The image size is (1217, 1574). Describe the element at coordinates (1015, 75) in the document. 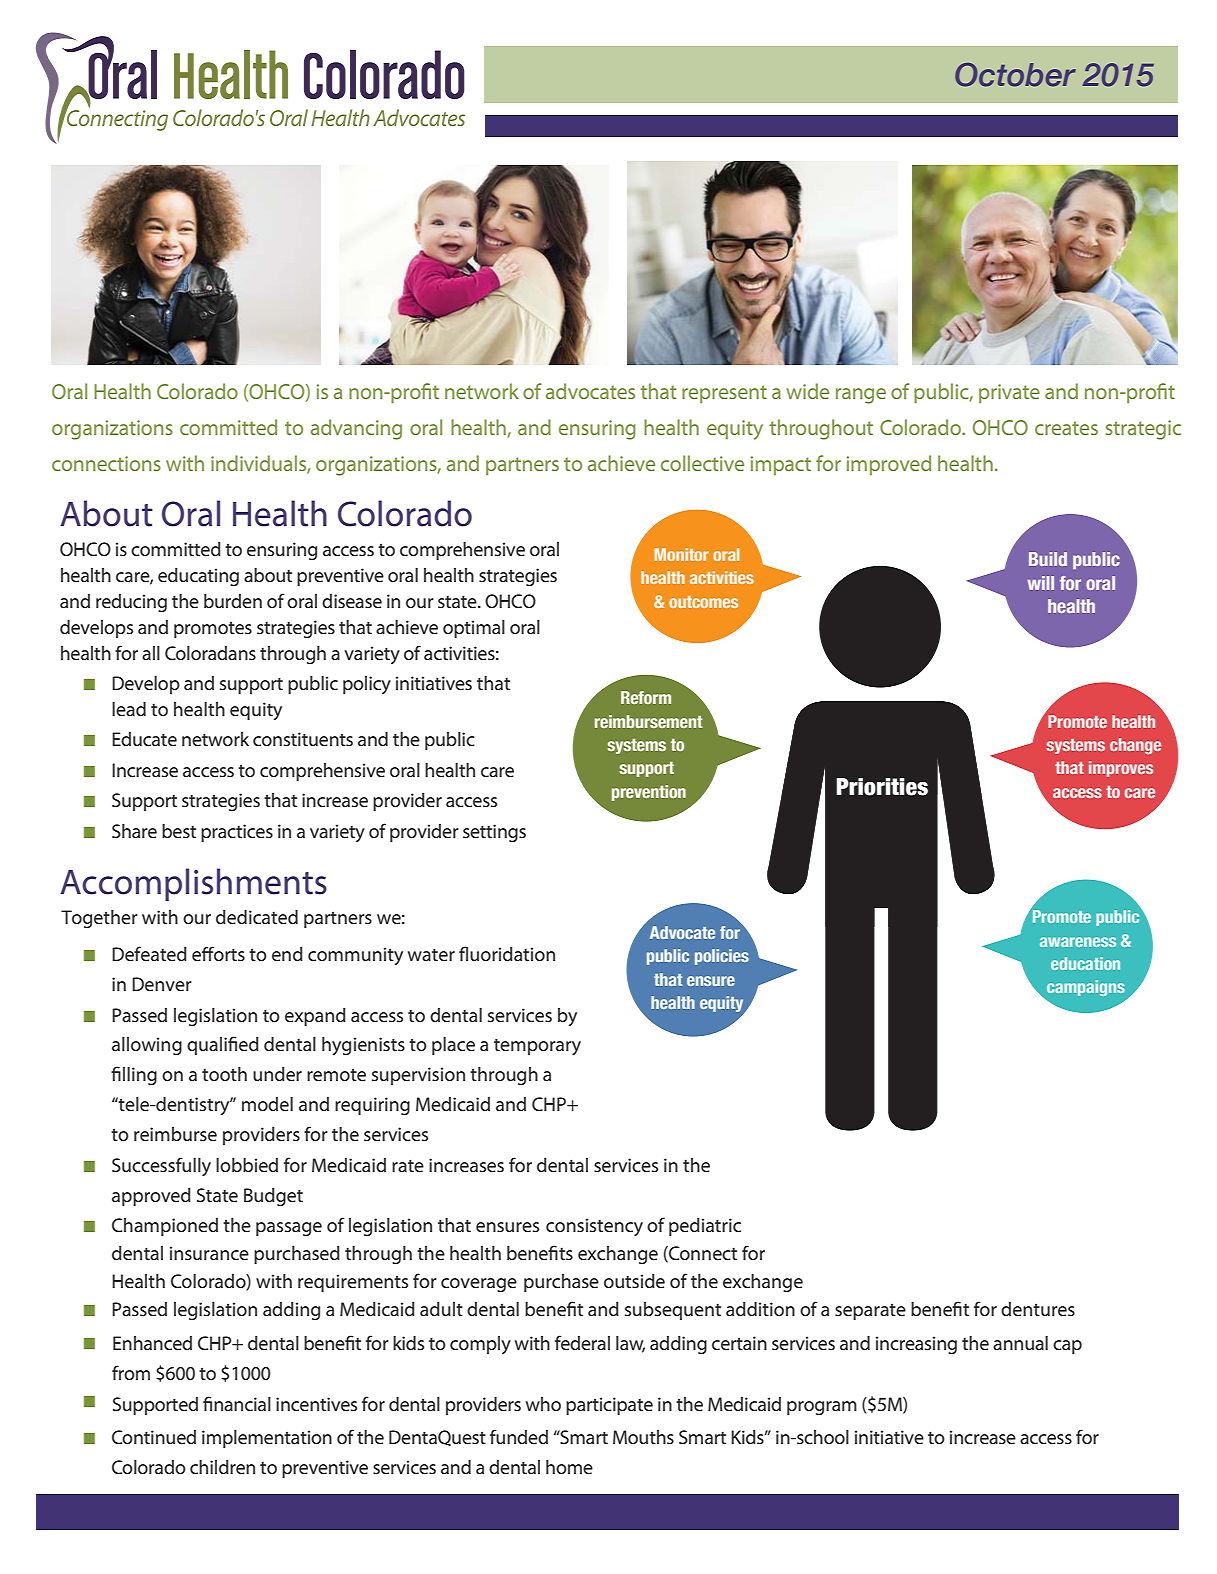

I see `October` at that location.
